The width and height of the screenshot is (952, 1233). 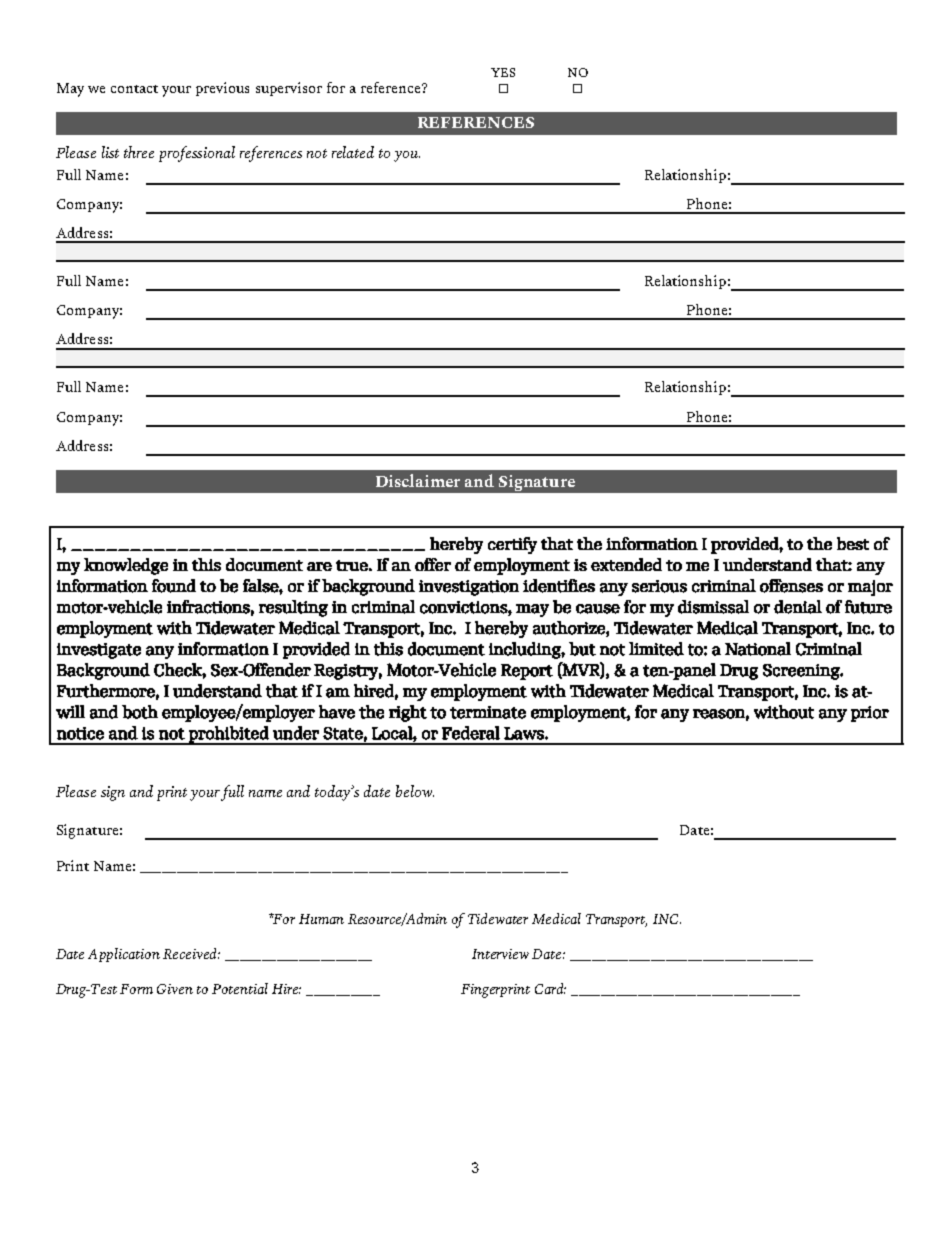 I want to click on knowledge, so click(x=126, y=566).
